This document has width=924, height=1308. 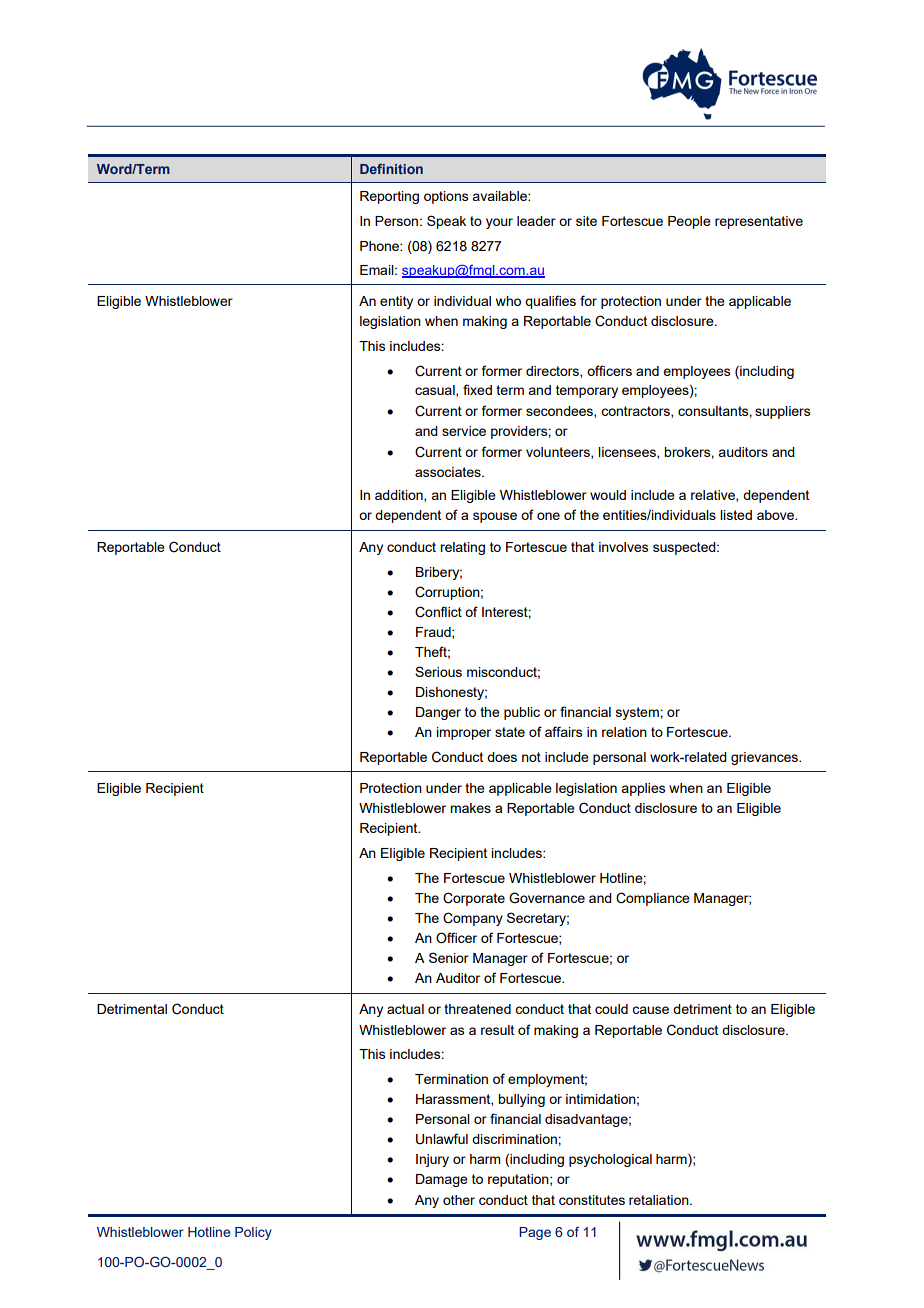 What do you see at coordinates (766, 758) in the document?
I see `grievances` at bounding box center [766, 758].
